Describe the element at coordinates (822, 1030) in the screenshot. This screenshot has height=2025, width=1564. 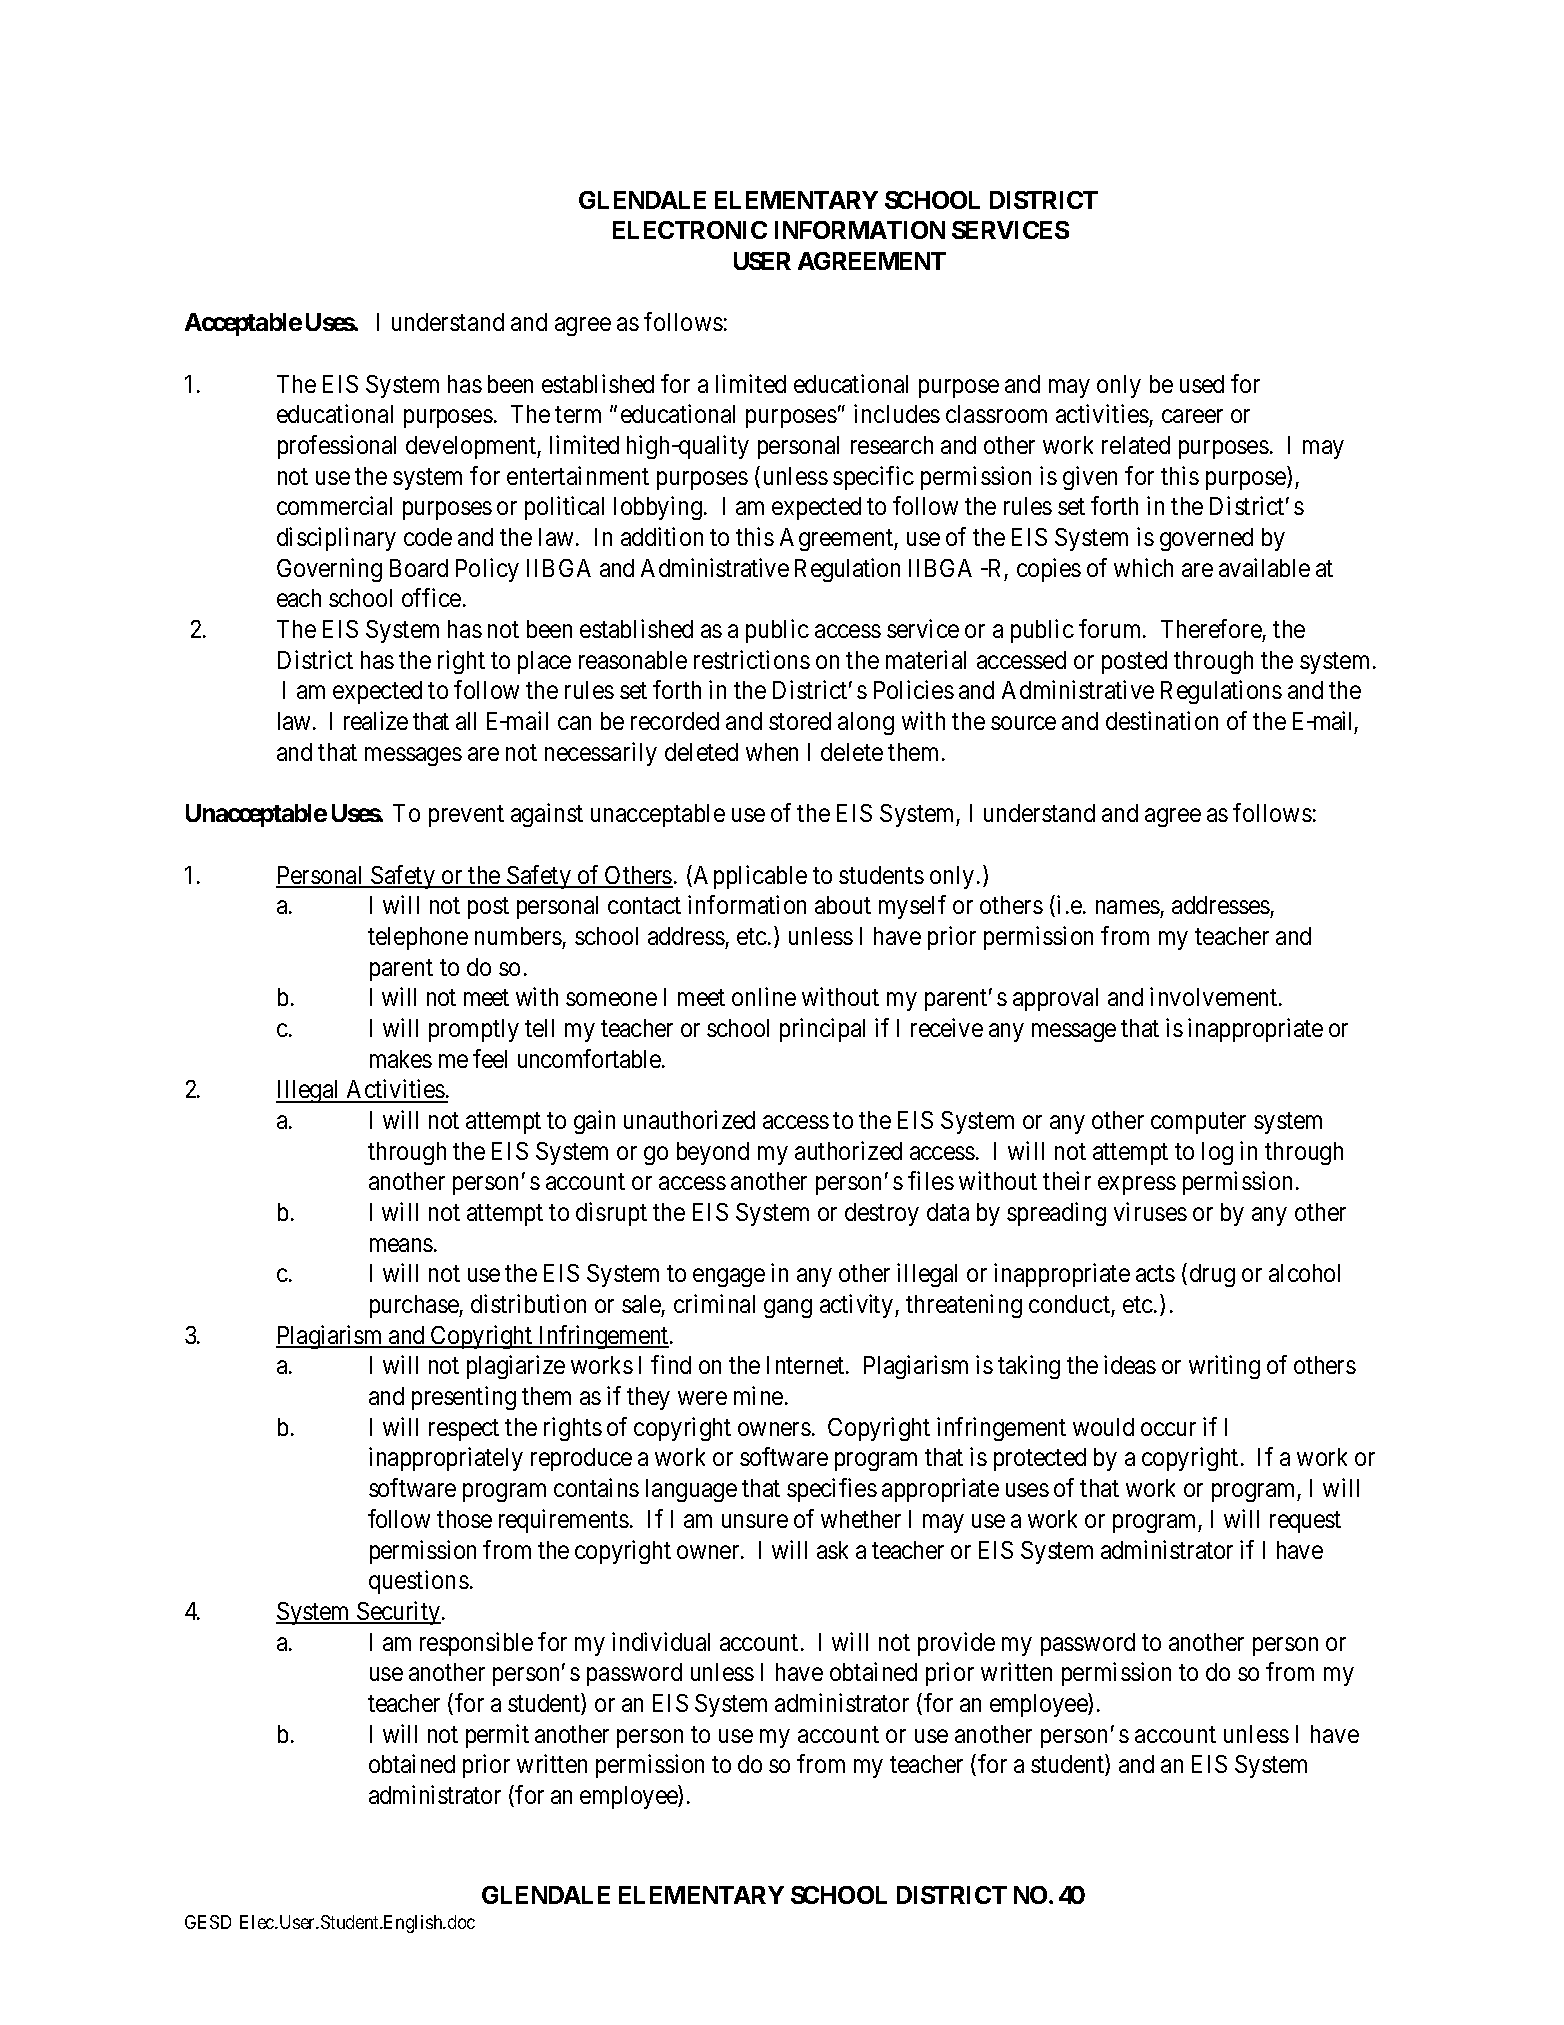
I see `principal` at that location.
